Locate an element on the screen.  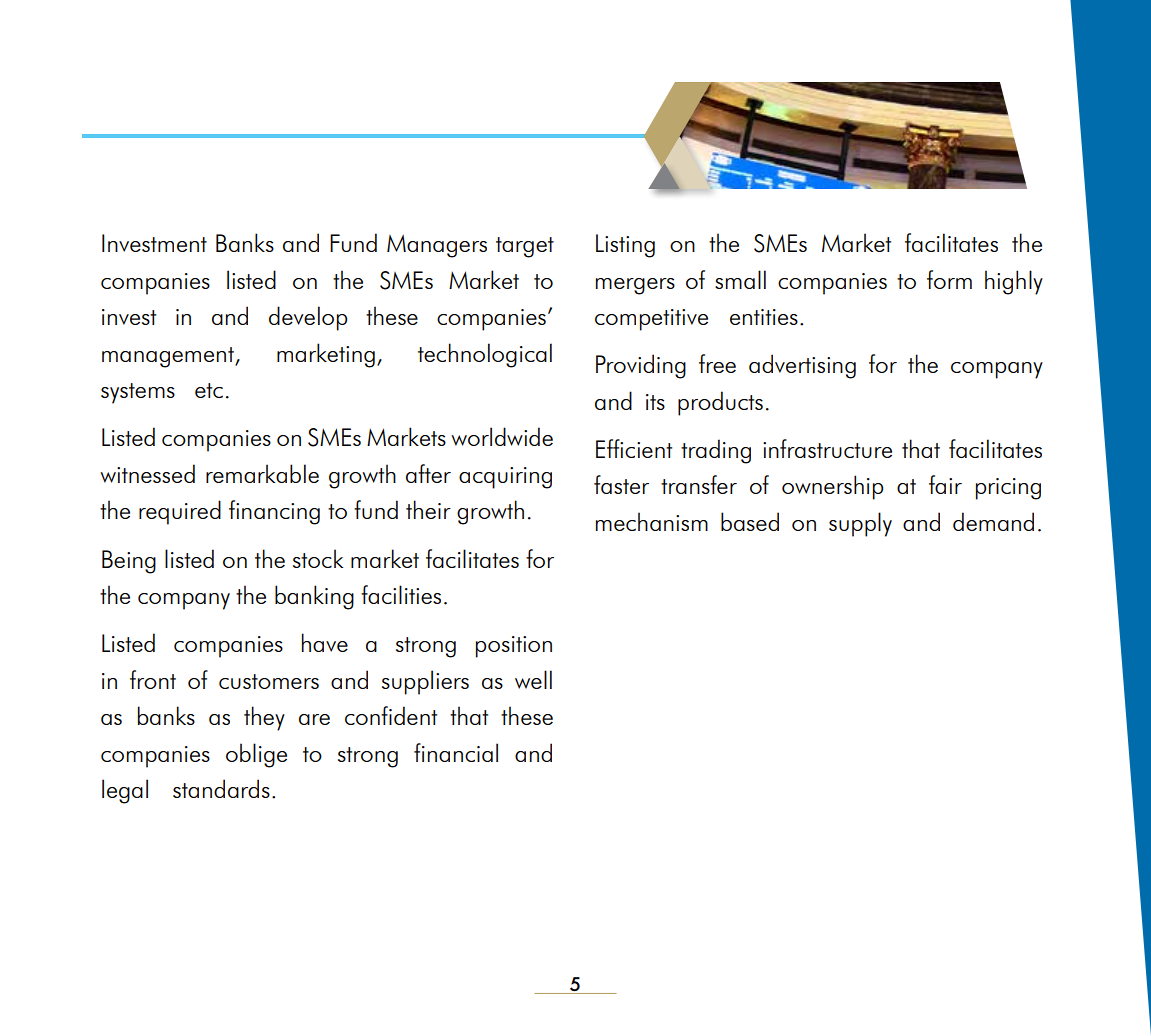
supply is located at coordinates (860, 524).
